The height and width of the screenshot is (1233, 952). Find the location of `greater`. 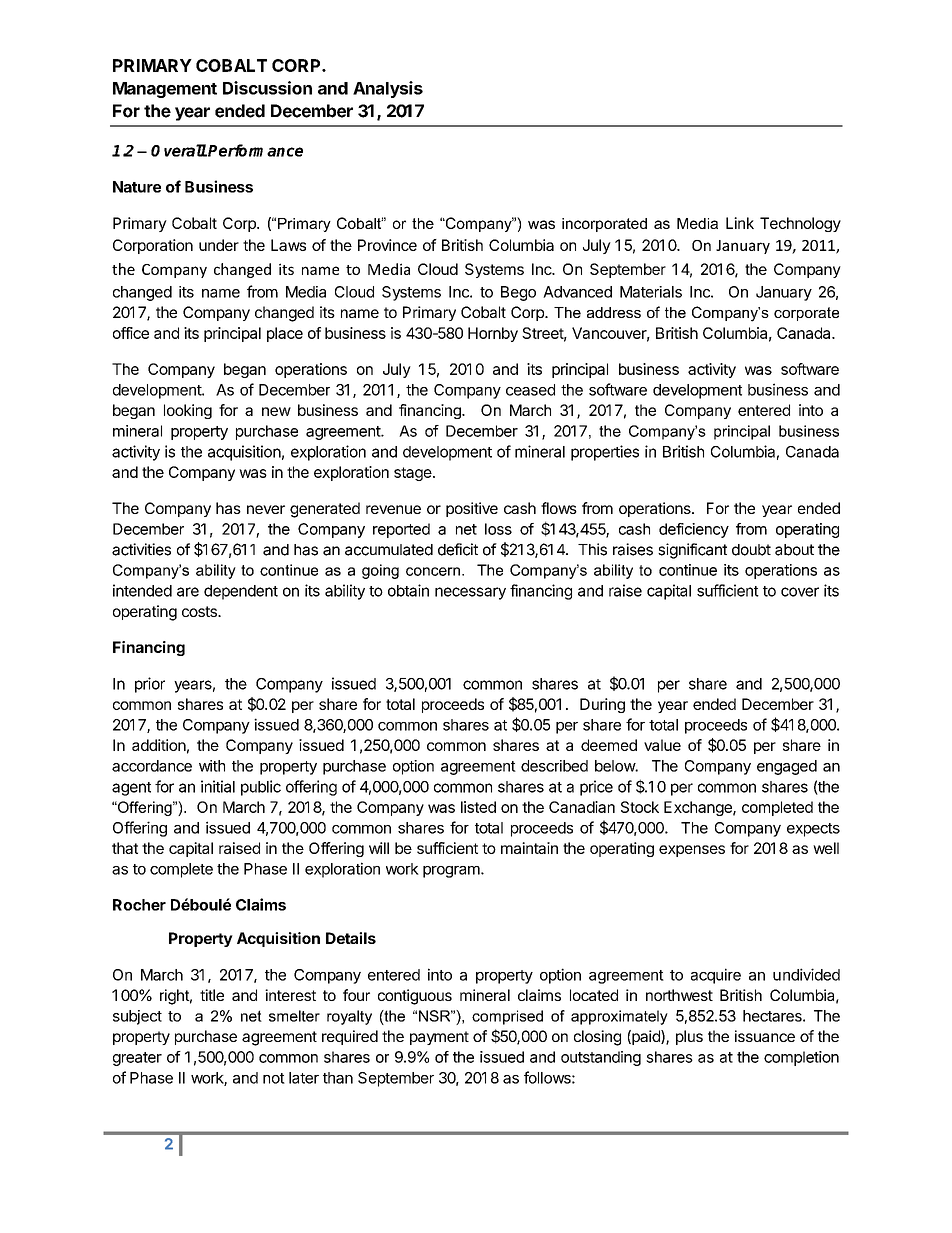

greater is located at coordinates (137, 1059).
